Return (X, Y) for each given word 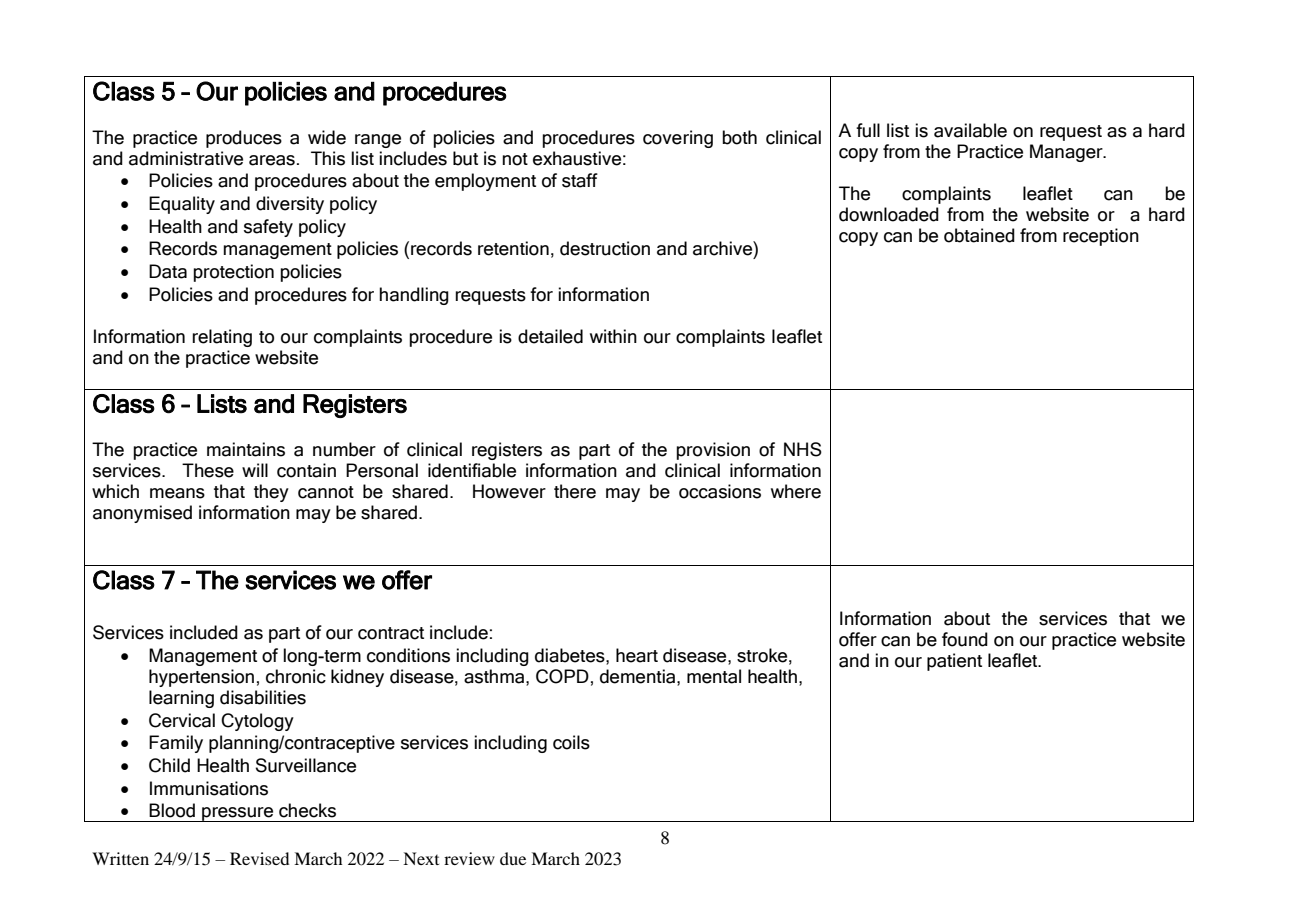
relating (222, 338)
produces (244, 139)
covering (678, 139)
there (575, 491)
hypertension (201, 678)
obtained (979, 235)
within (613, 336)
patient (954, 662)
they (271, 493)
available (970, 130)
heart (637, 655)
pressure (238, 814)
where (796, 491)
